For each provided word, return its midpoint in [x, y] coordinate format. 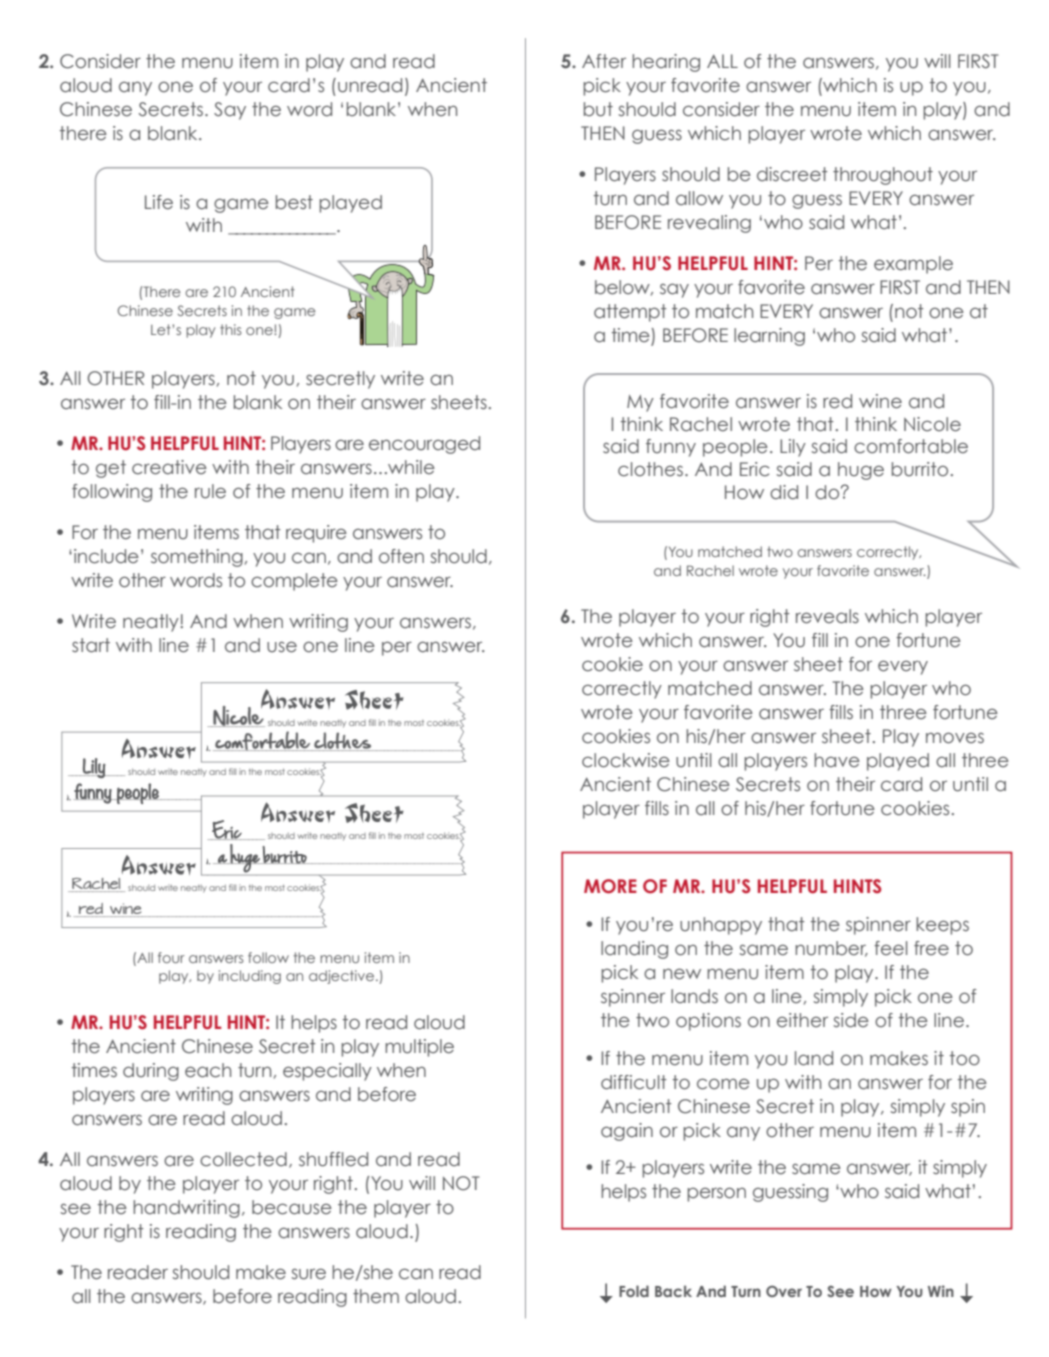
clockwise [626, 760]
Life [159, 202]
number [831, 949]
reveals [827, 616]
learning [769, 337]
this [230, 329]
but [598, 109]
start [91, 645]
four [171, 957]
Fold [634, 1291]
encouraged [424, 445]
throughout [883, 176]
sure [309, 1274]
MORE [610, 886]
